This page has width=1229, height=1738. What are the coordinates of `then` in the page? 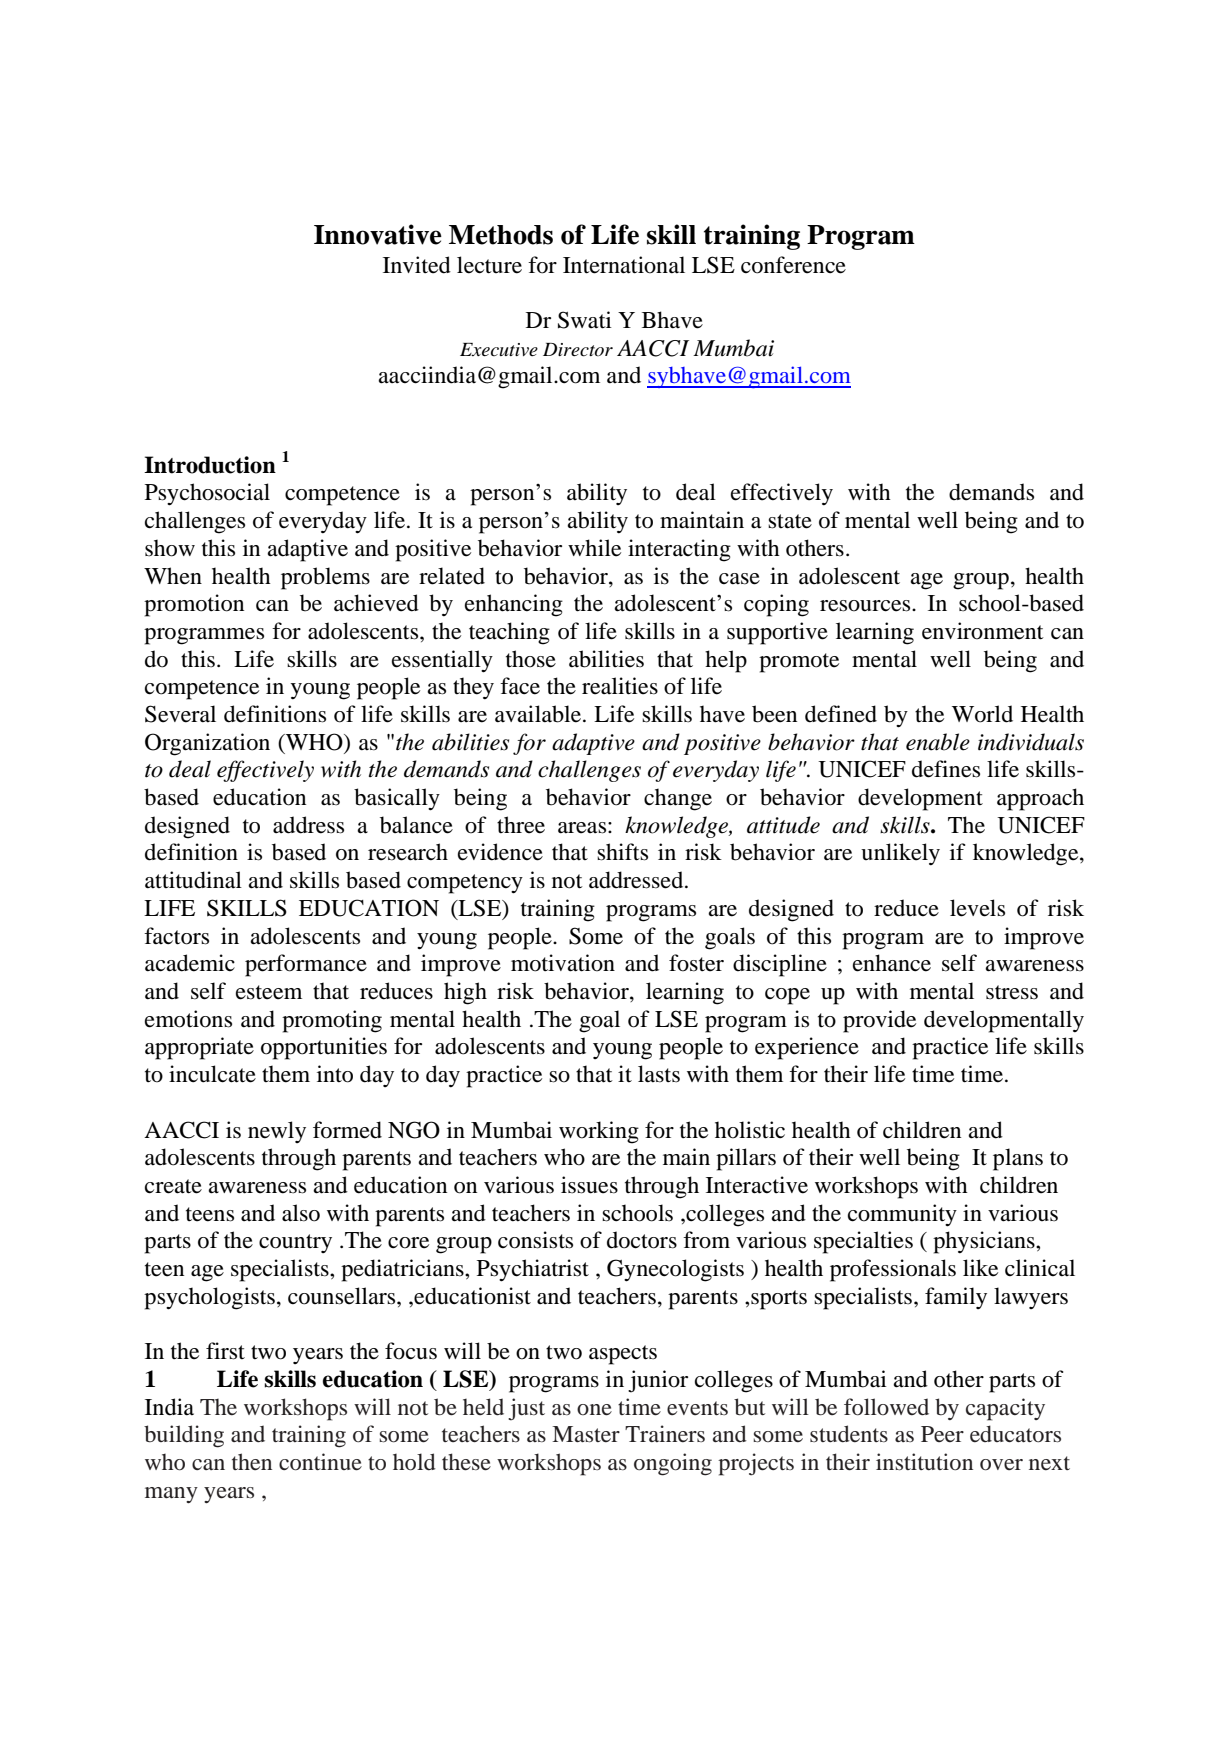 It's located at (252, 1461).
